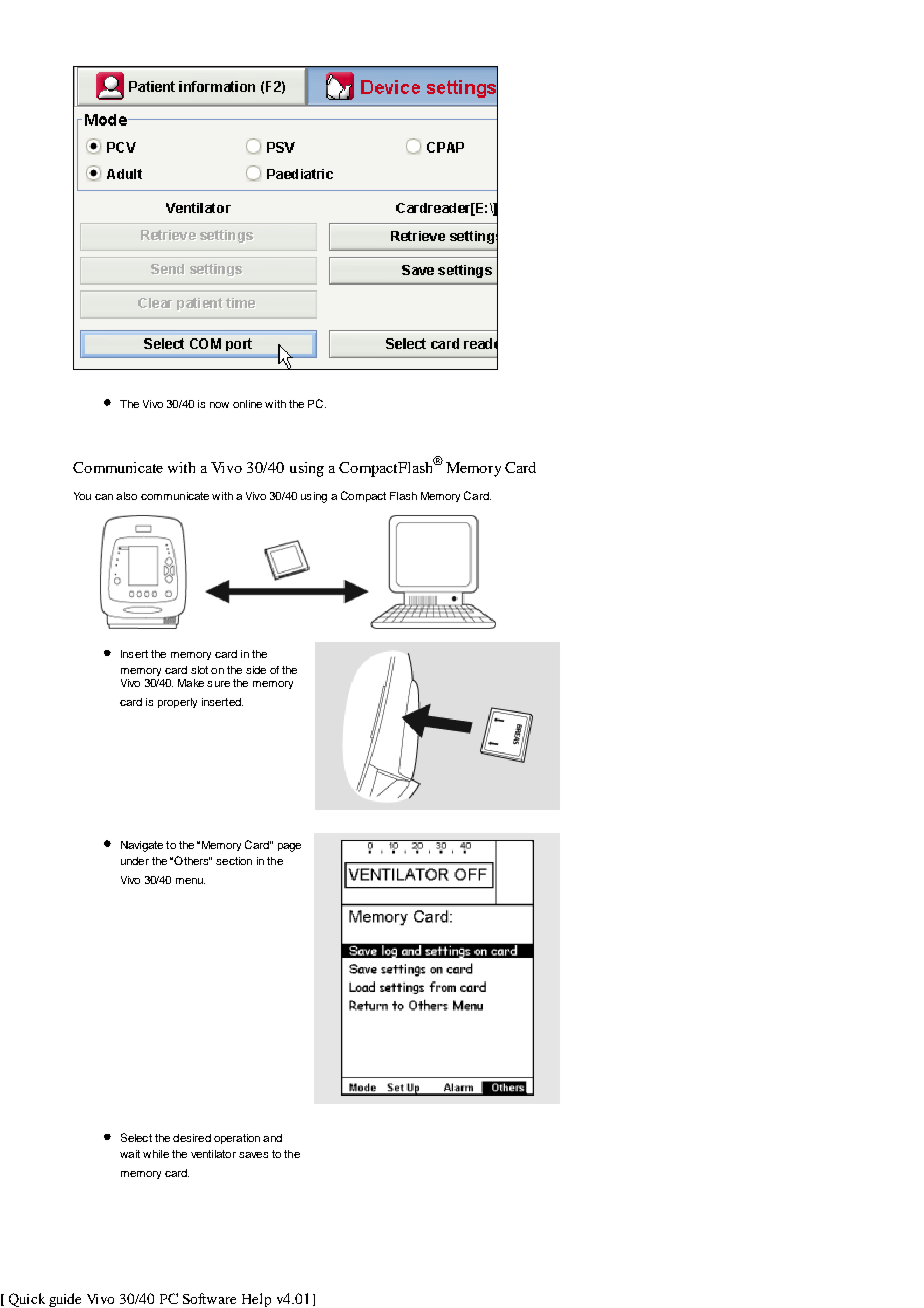  What do you see at coordinates (82, 496) in the page?
I see `You` at bounding box center [82, 496].
